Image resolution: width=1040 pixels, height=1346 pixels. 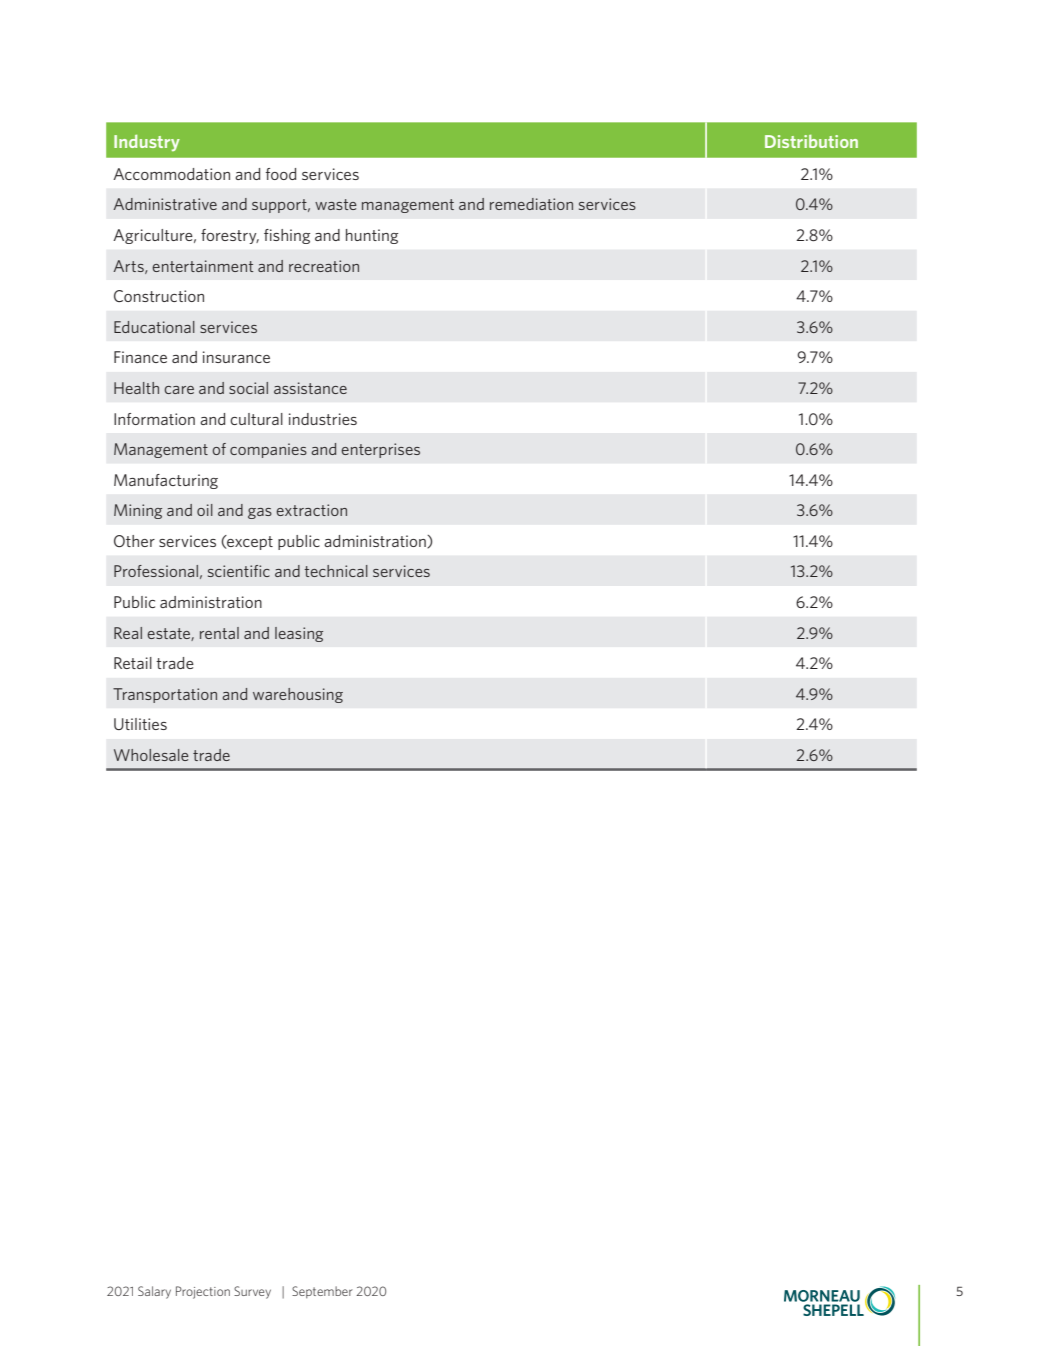 What do you see at coordinates (336, 571) in the screenshot?
I see `technical` at bounding box center [336, 571].
